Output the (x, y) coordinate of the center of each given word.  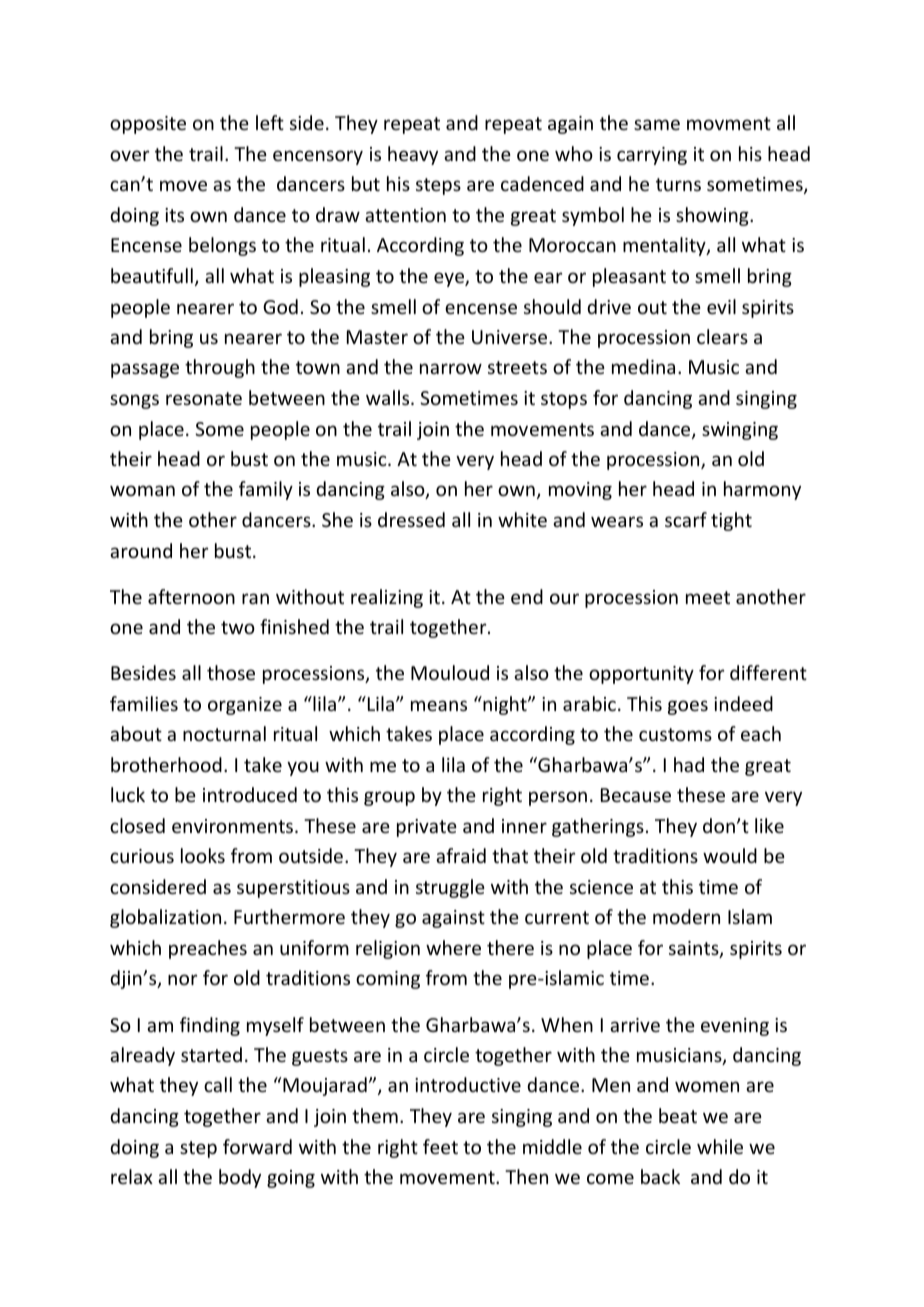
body (240, 1178)
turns (678, 184)
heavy (413, 155)
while (720, 1146)
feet (440, 1146)
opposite (148, 125)
